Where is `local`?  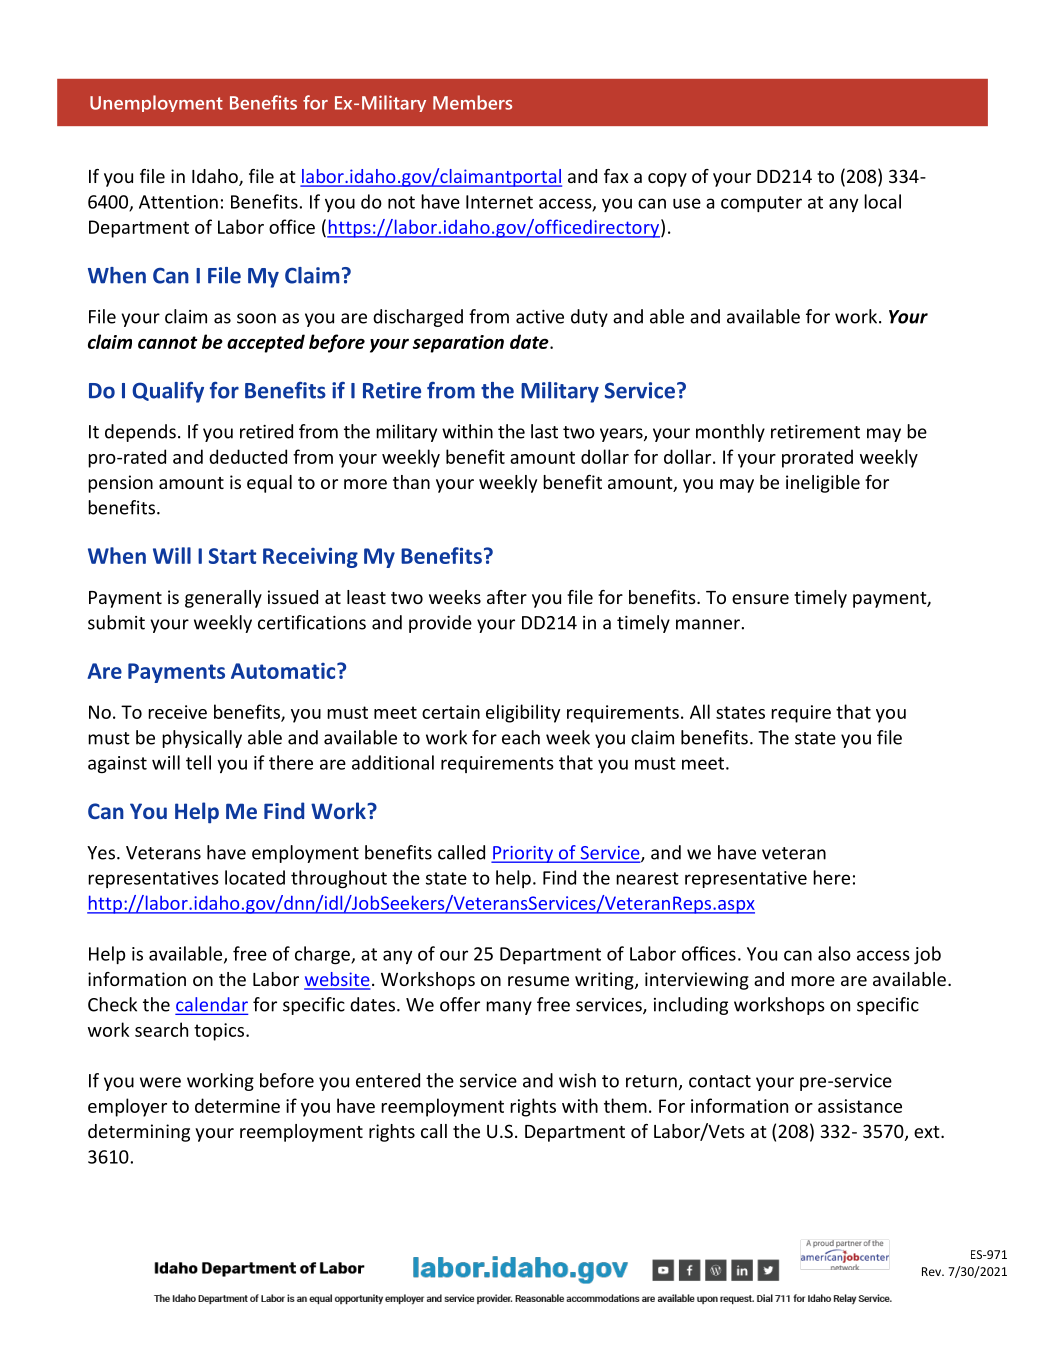 local is located at coordinates (882, 201).
